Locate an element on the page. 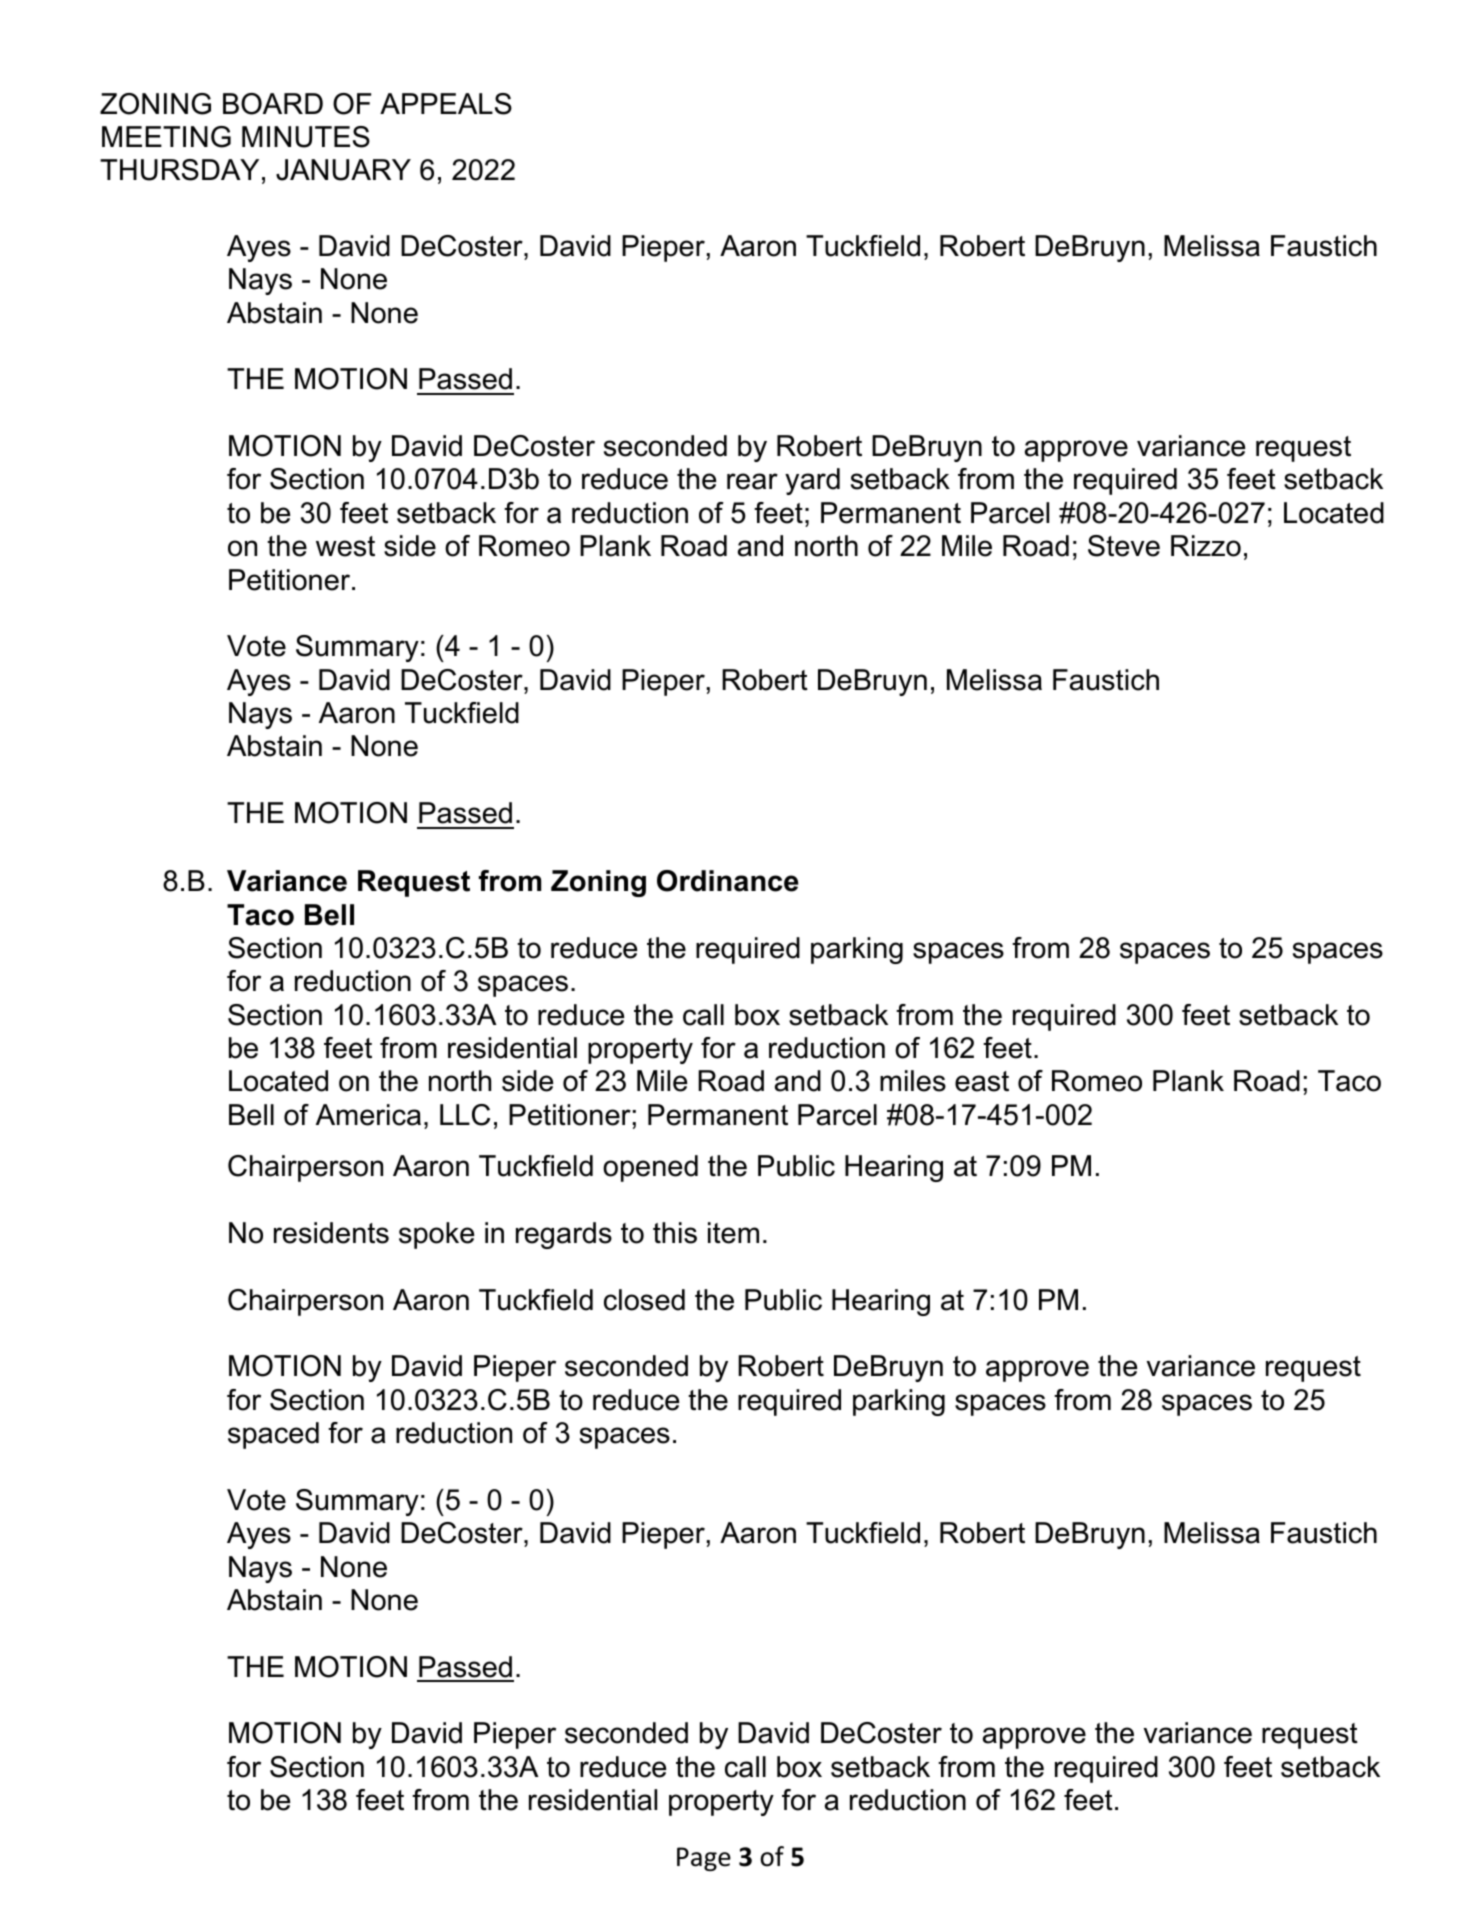 The height and width of the page is (1915, 1480). Page is located at coordinates (704, 1859).
